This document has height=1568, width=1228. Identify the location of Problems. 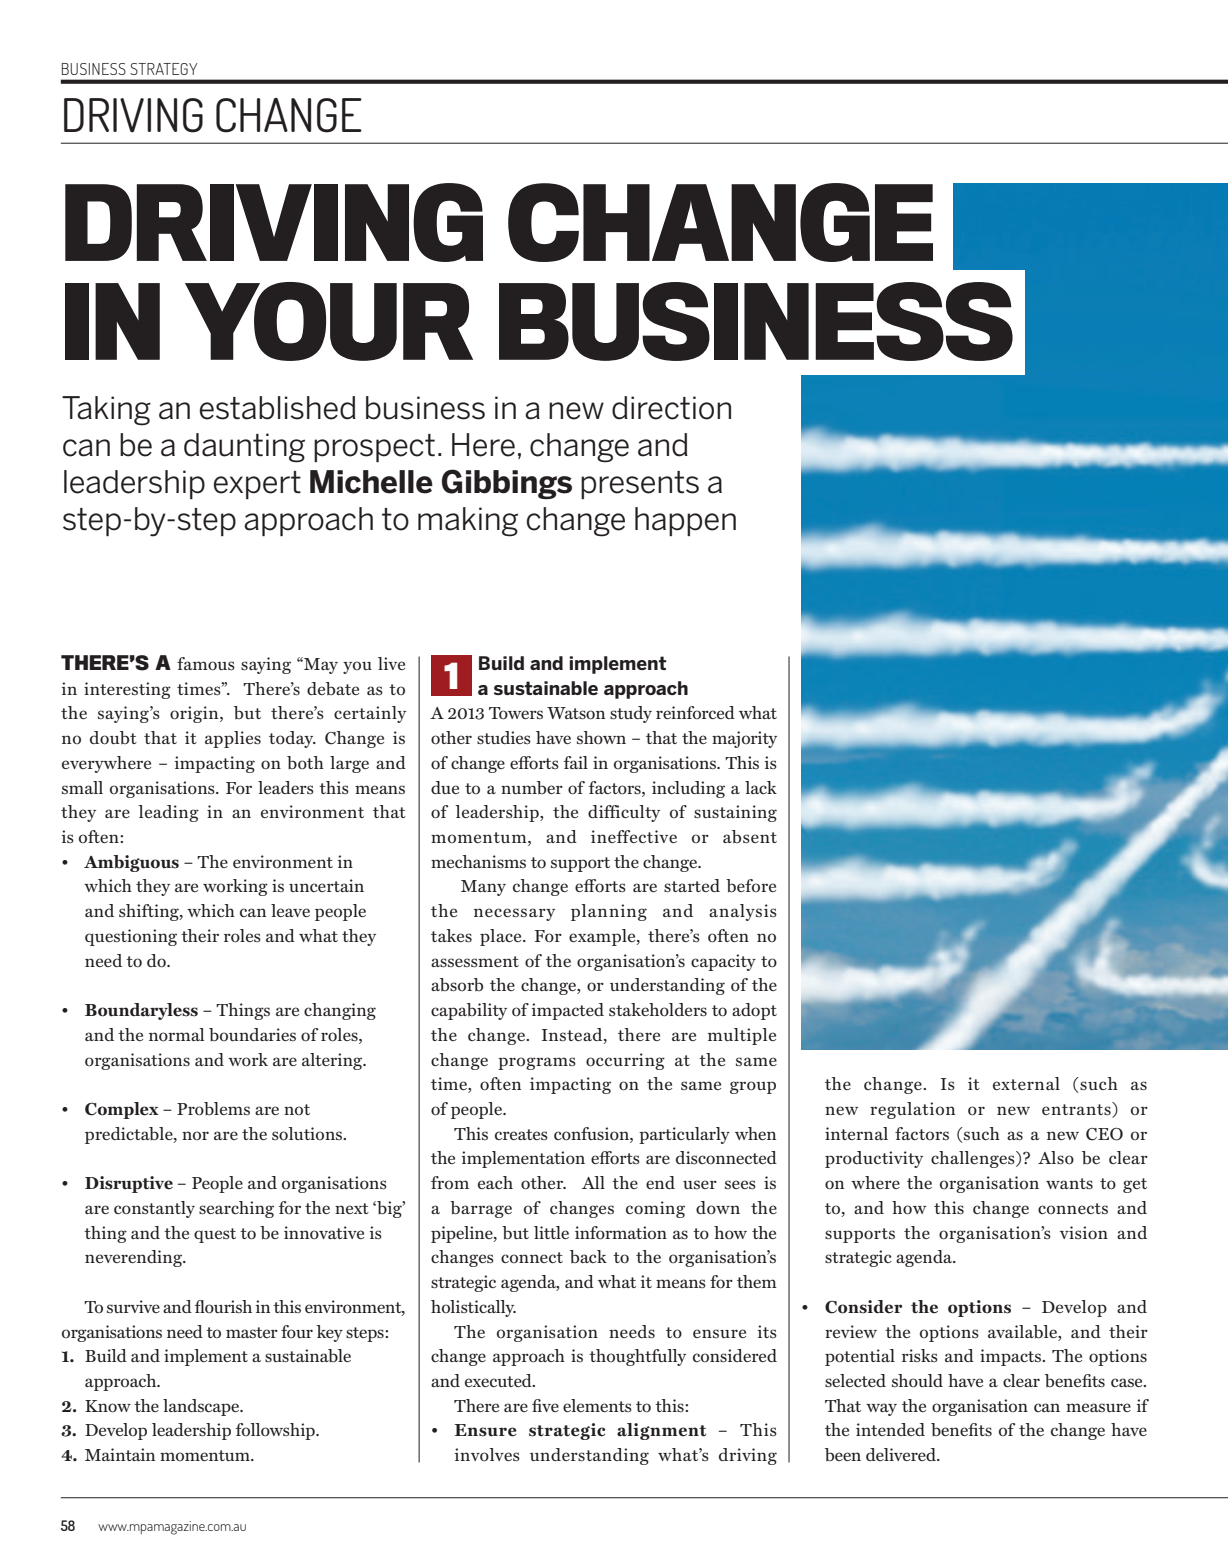
(213, 1109).
